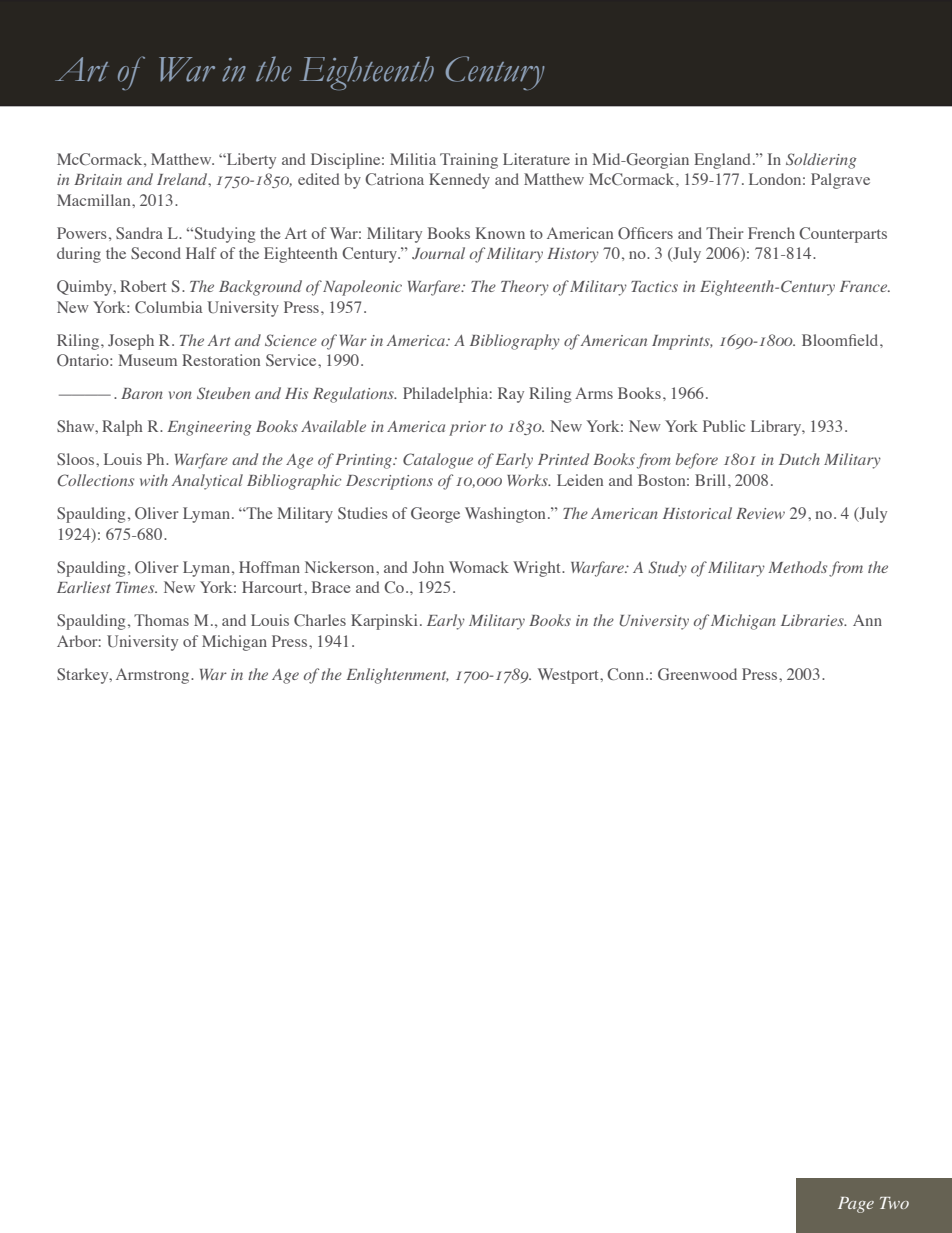  Describe the element at coordinates (627, 674) in the image. I see `Conn` at that location.
